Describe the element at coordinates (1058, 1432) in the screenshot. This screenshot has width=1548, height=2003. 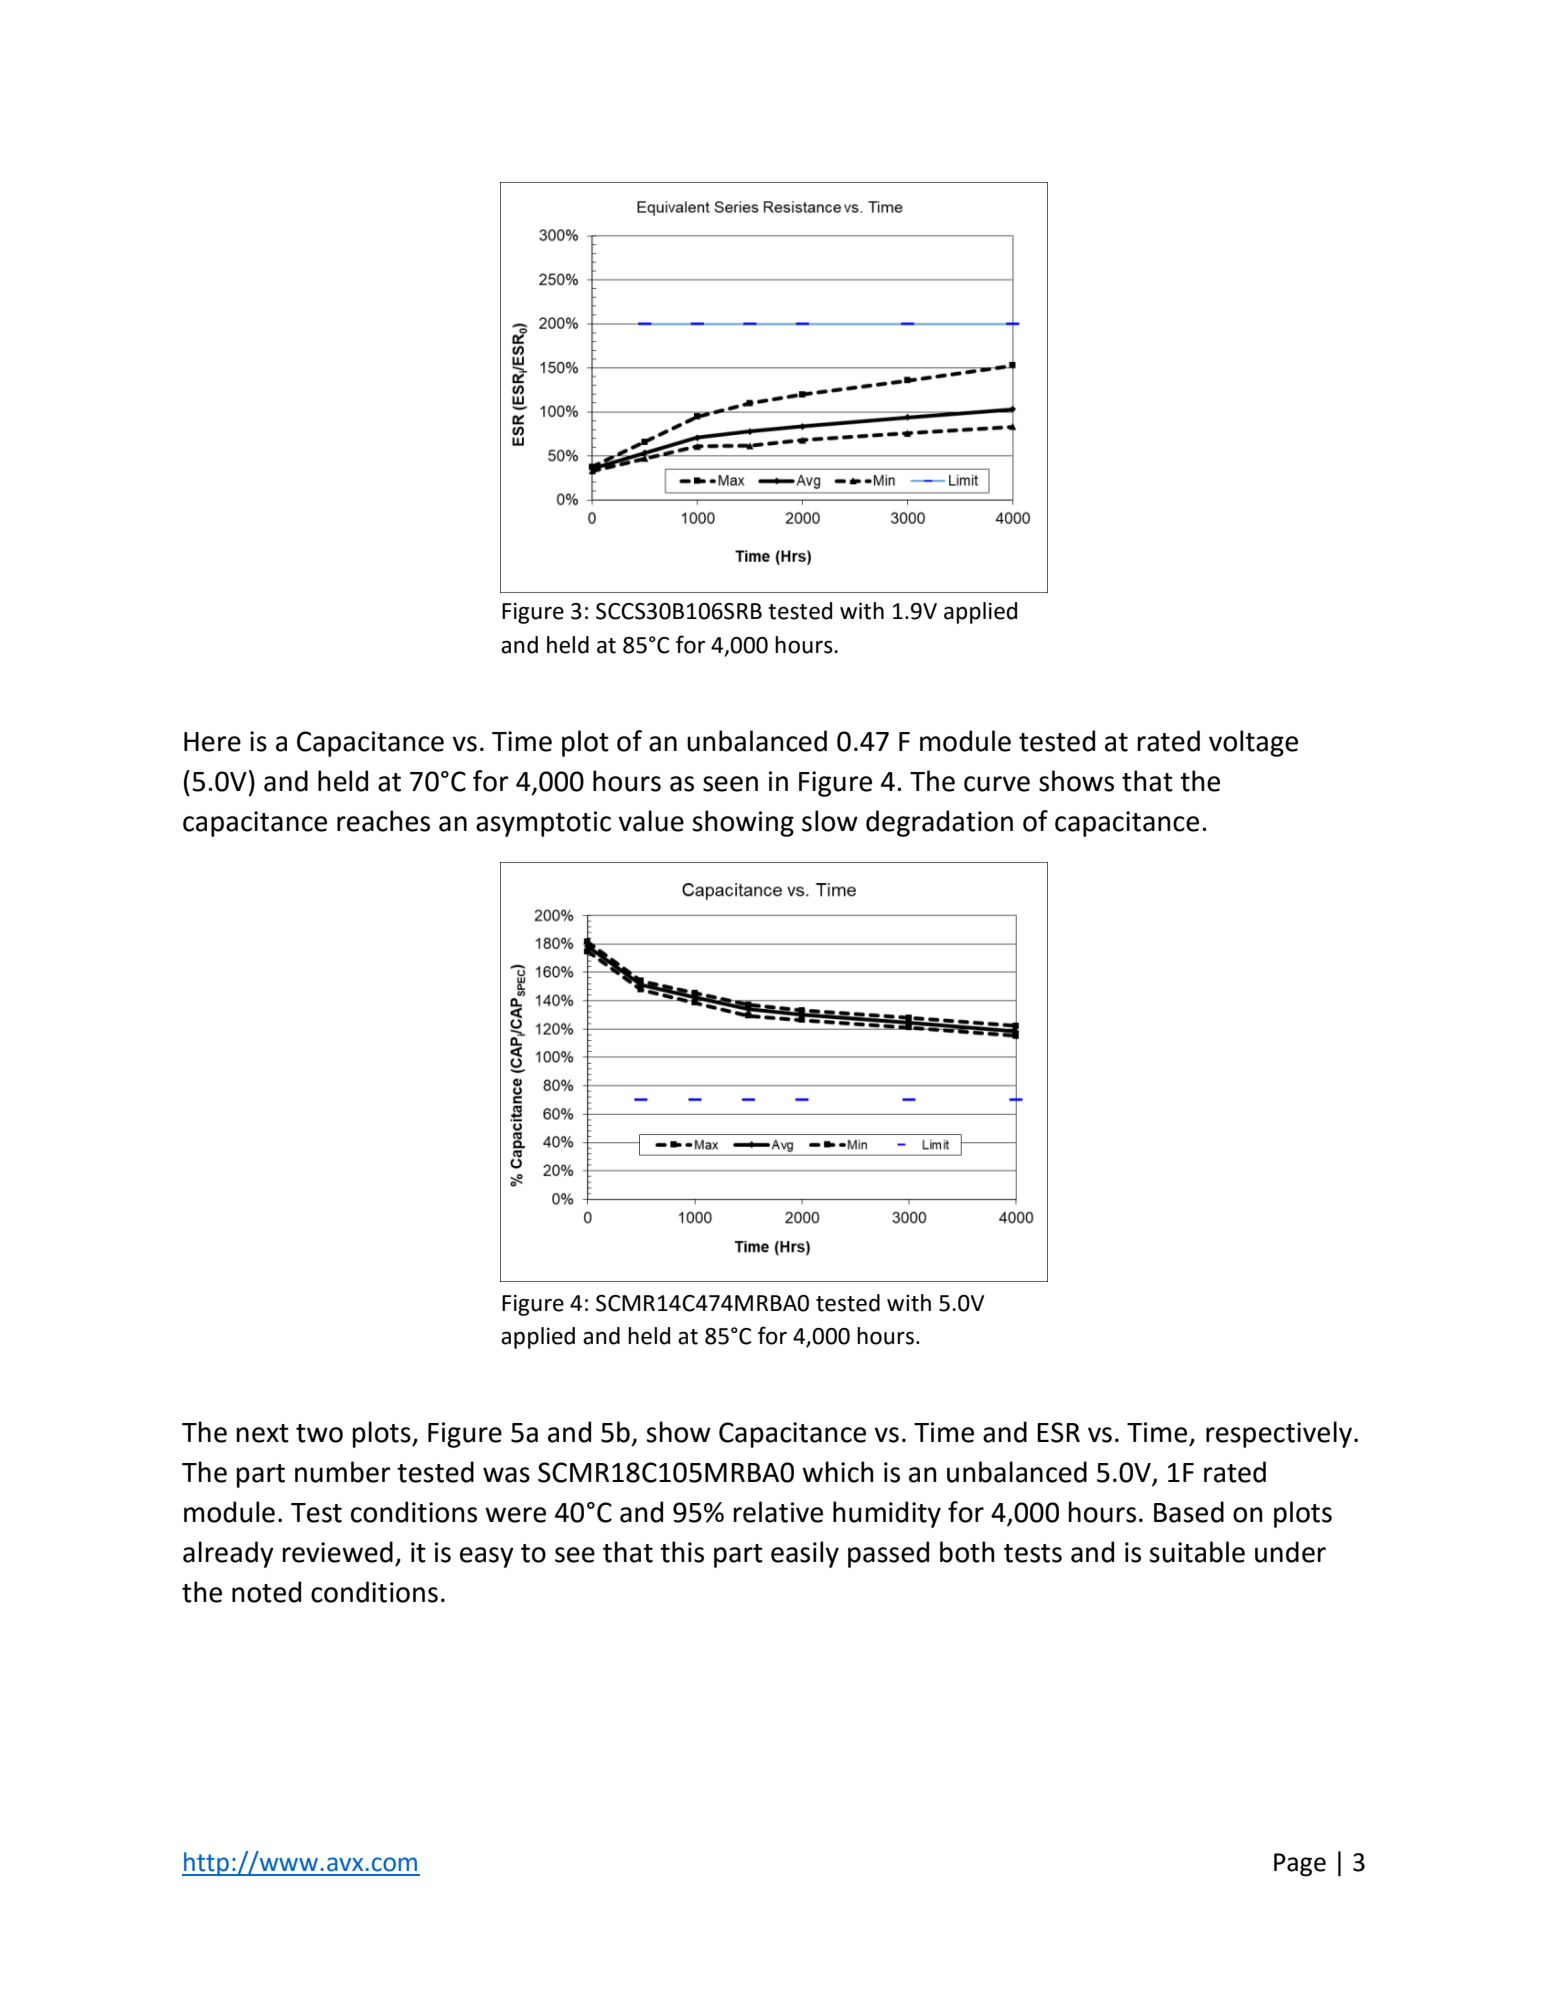
I see `ESR` at that location.
